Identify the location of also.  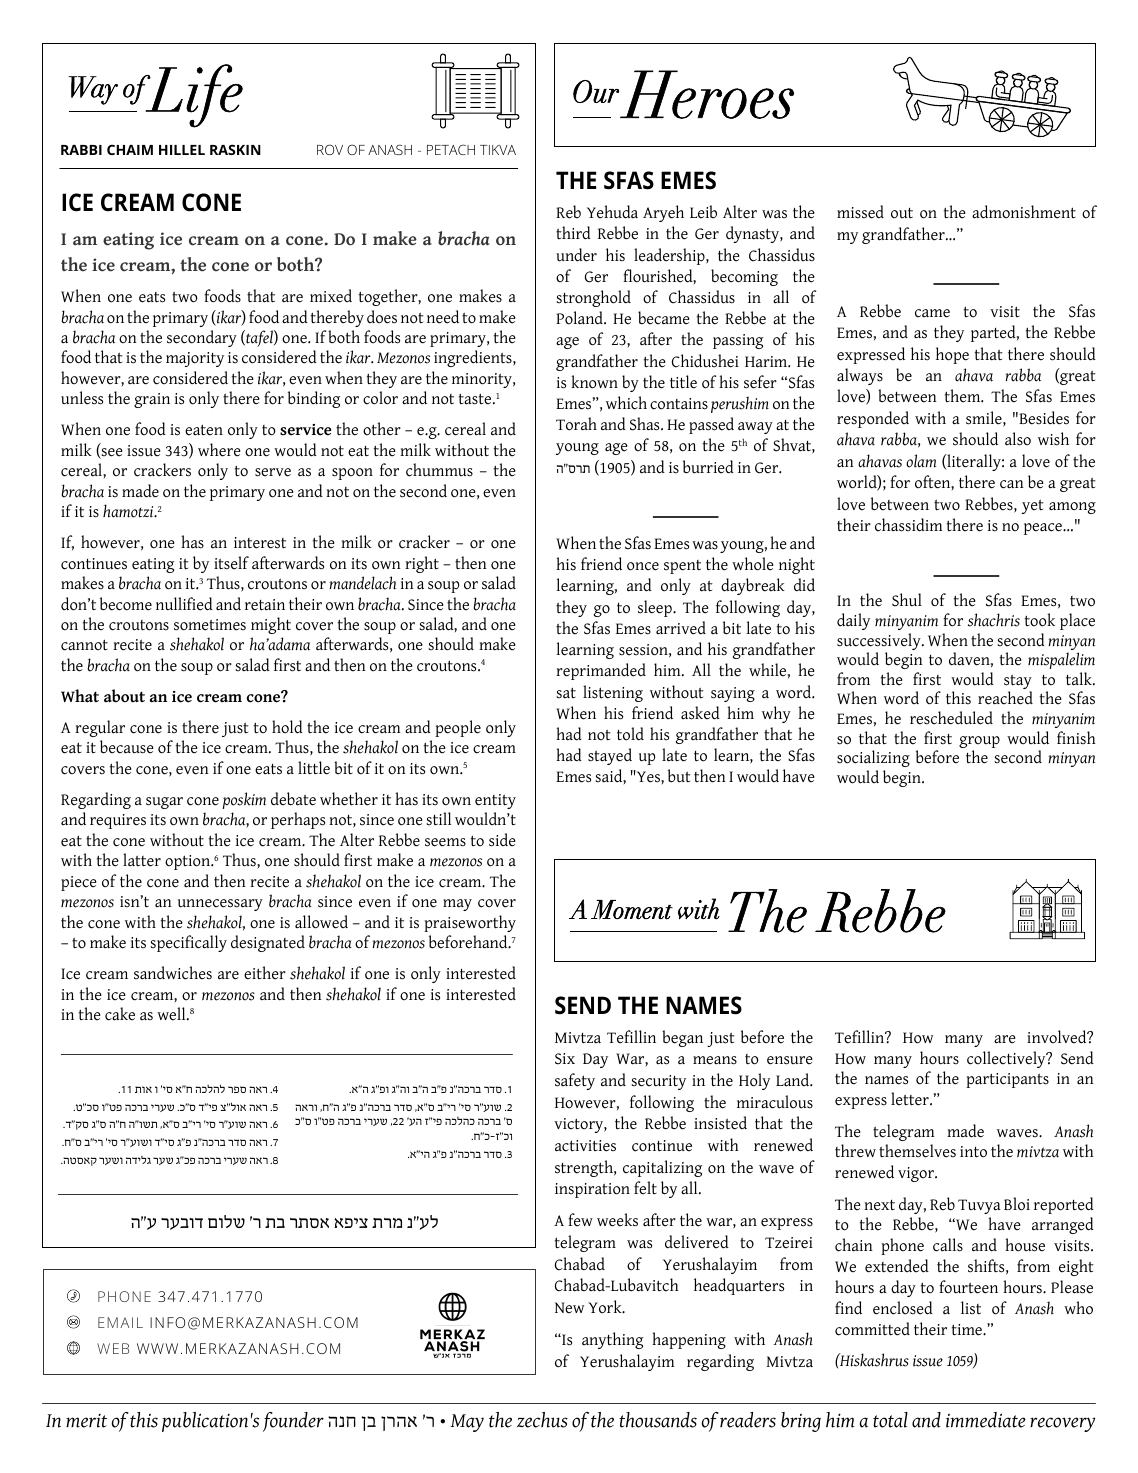
(1018, 439).
